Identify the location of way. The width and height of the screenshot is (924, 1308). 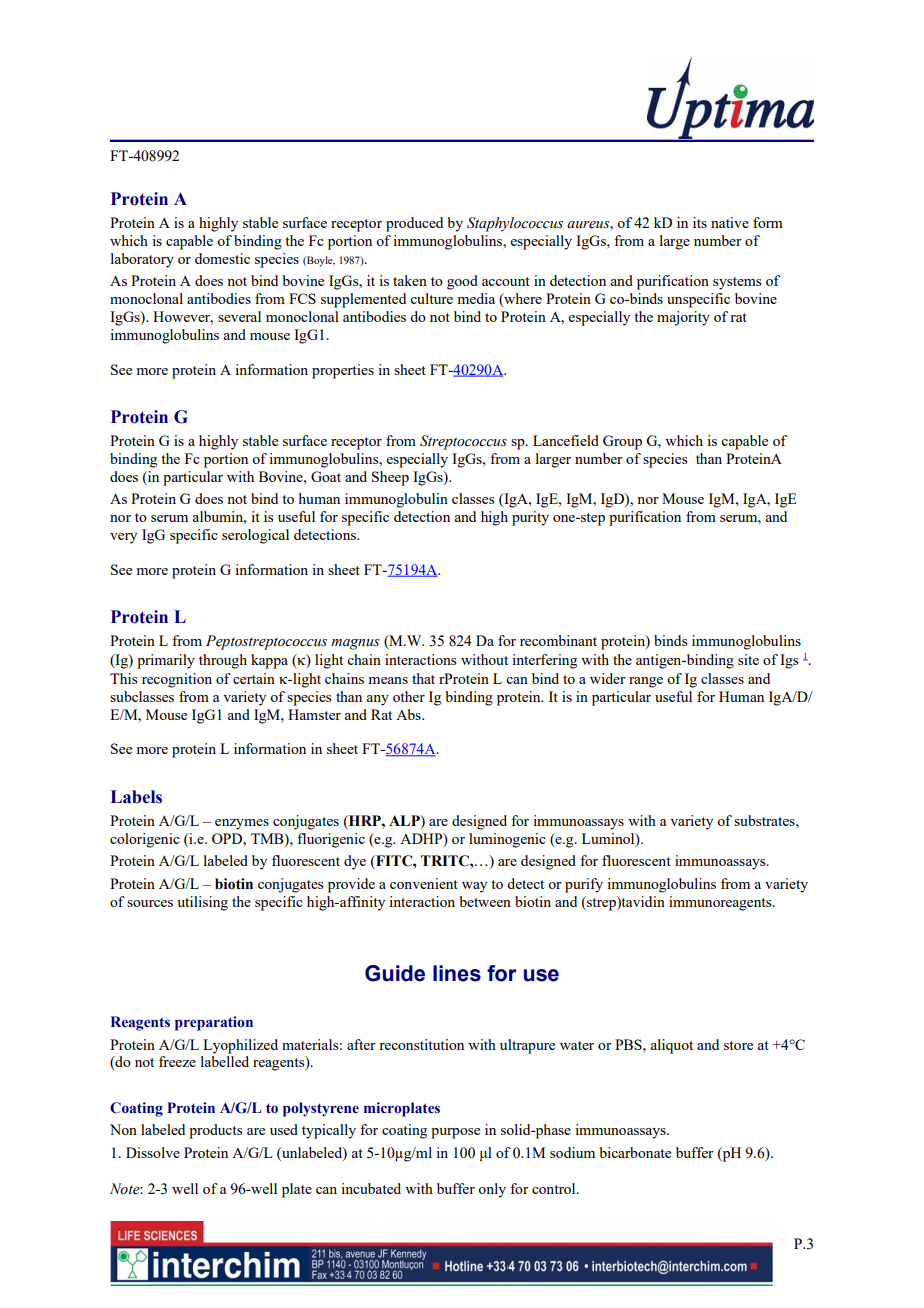
(474, 887).
